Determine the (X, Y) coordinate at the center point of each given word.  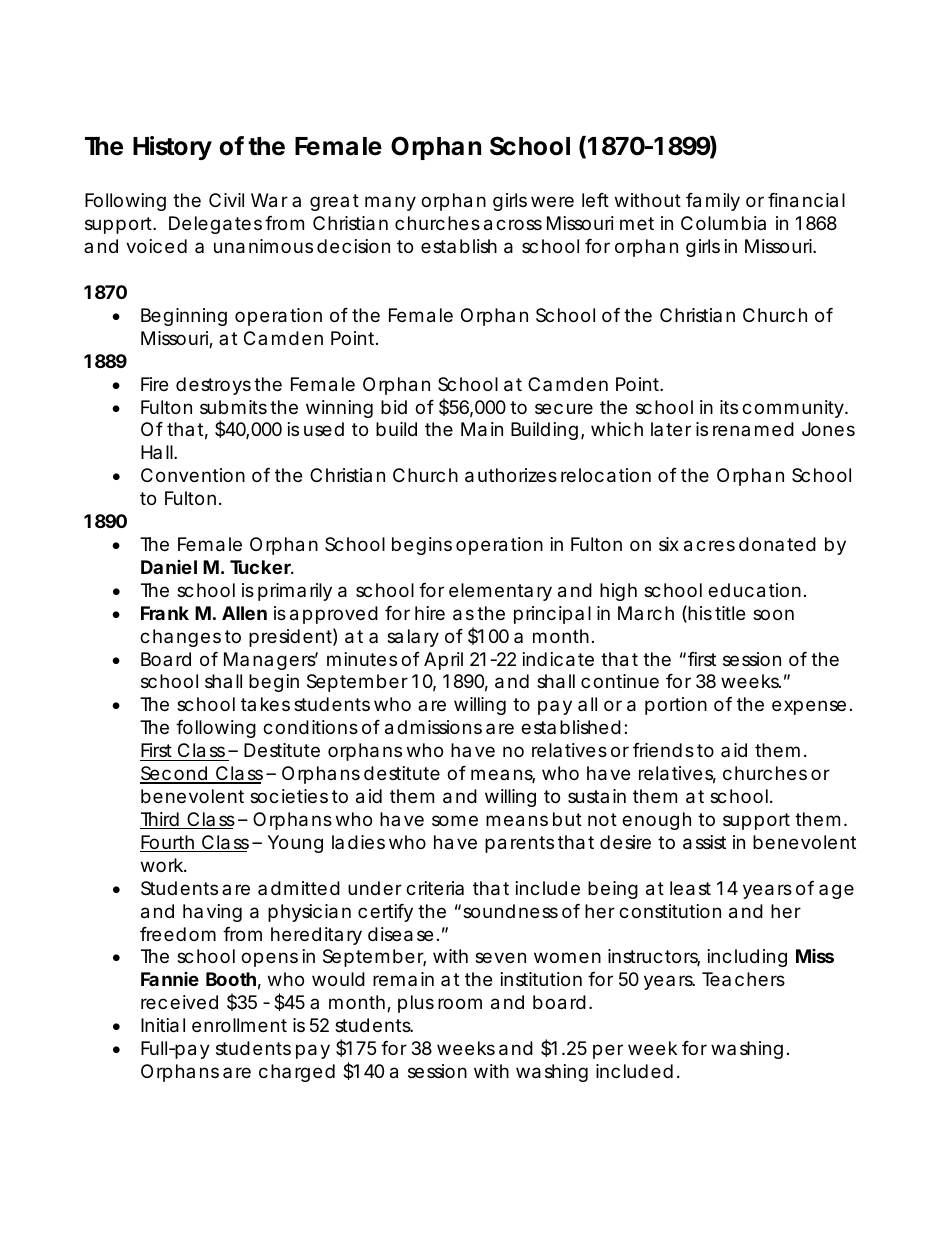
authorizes (511, 475)
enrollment (239, 1025)
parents (519, 844)
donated (777, 544)
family (713, 202)
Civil (226, 200)
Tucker (262, 567)
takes (265, 704)
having (212, 913)
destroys (213, 386)
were (552, 201)
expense (809, 707)
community (794, 409)
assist (704, 842)
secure (564, 408)
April (443, 661)
